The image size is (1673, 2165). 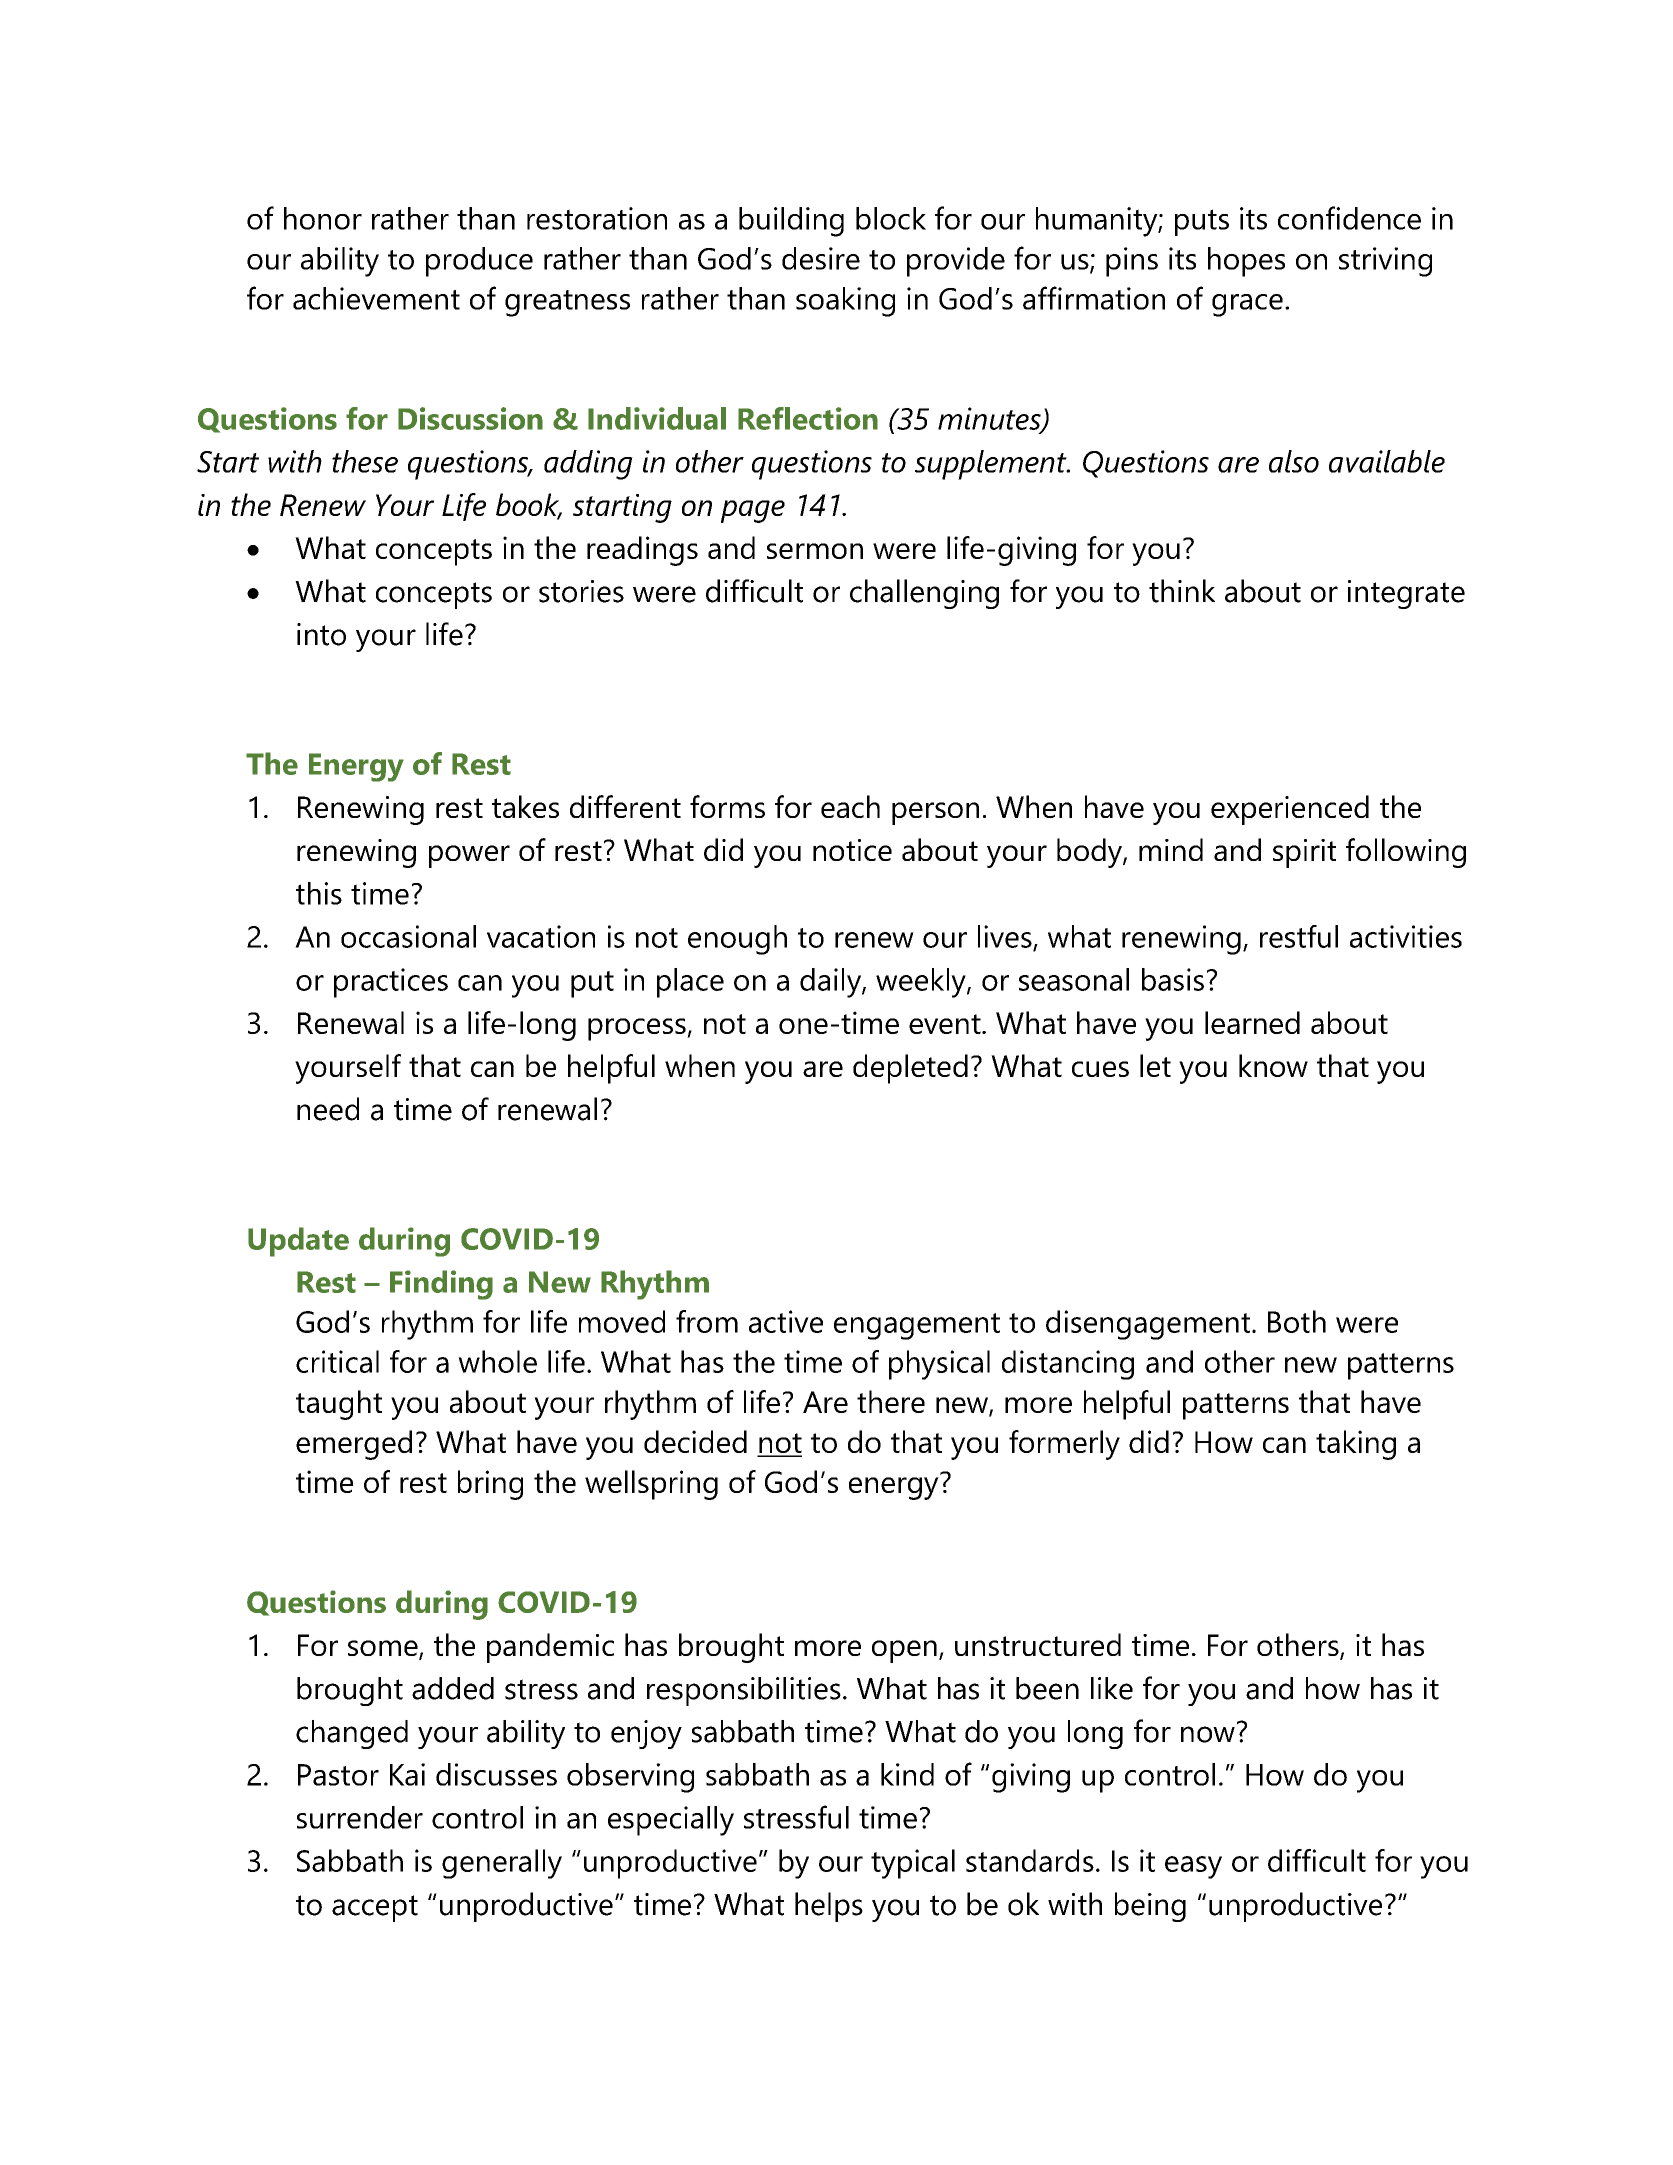 What do you see at coordinates (924, 594) in the document?
I see `challenging` at bounding box center [924, 594].
